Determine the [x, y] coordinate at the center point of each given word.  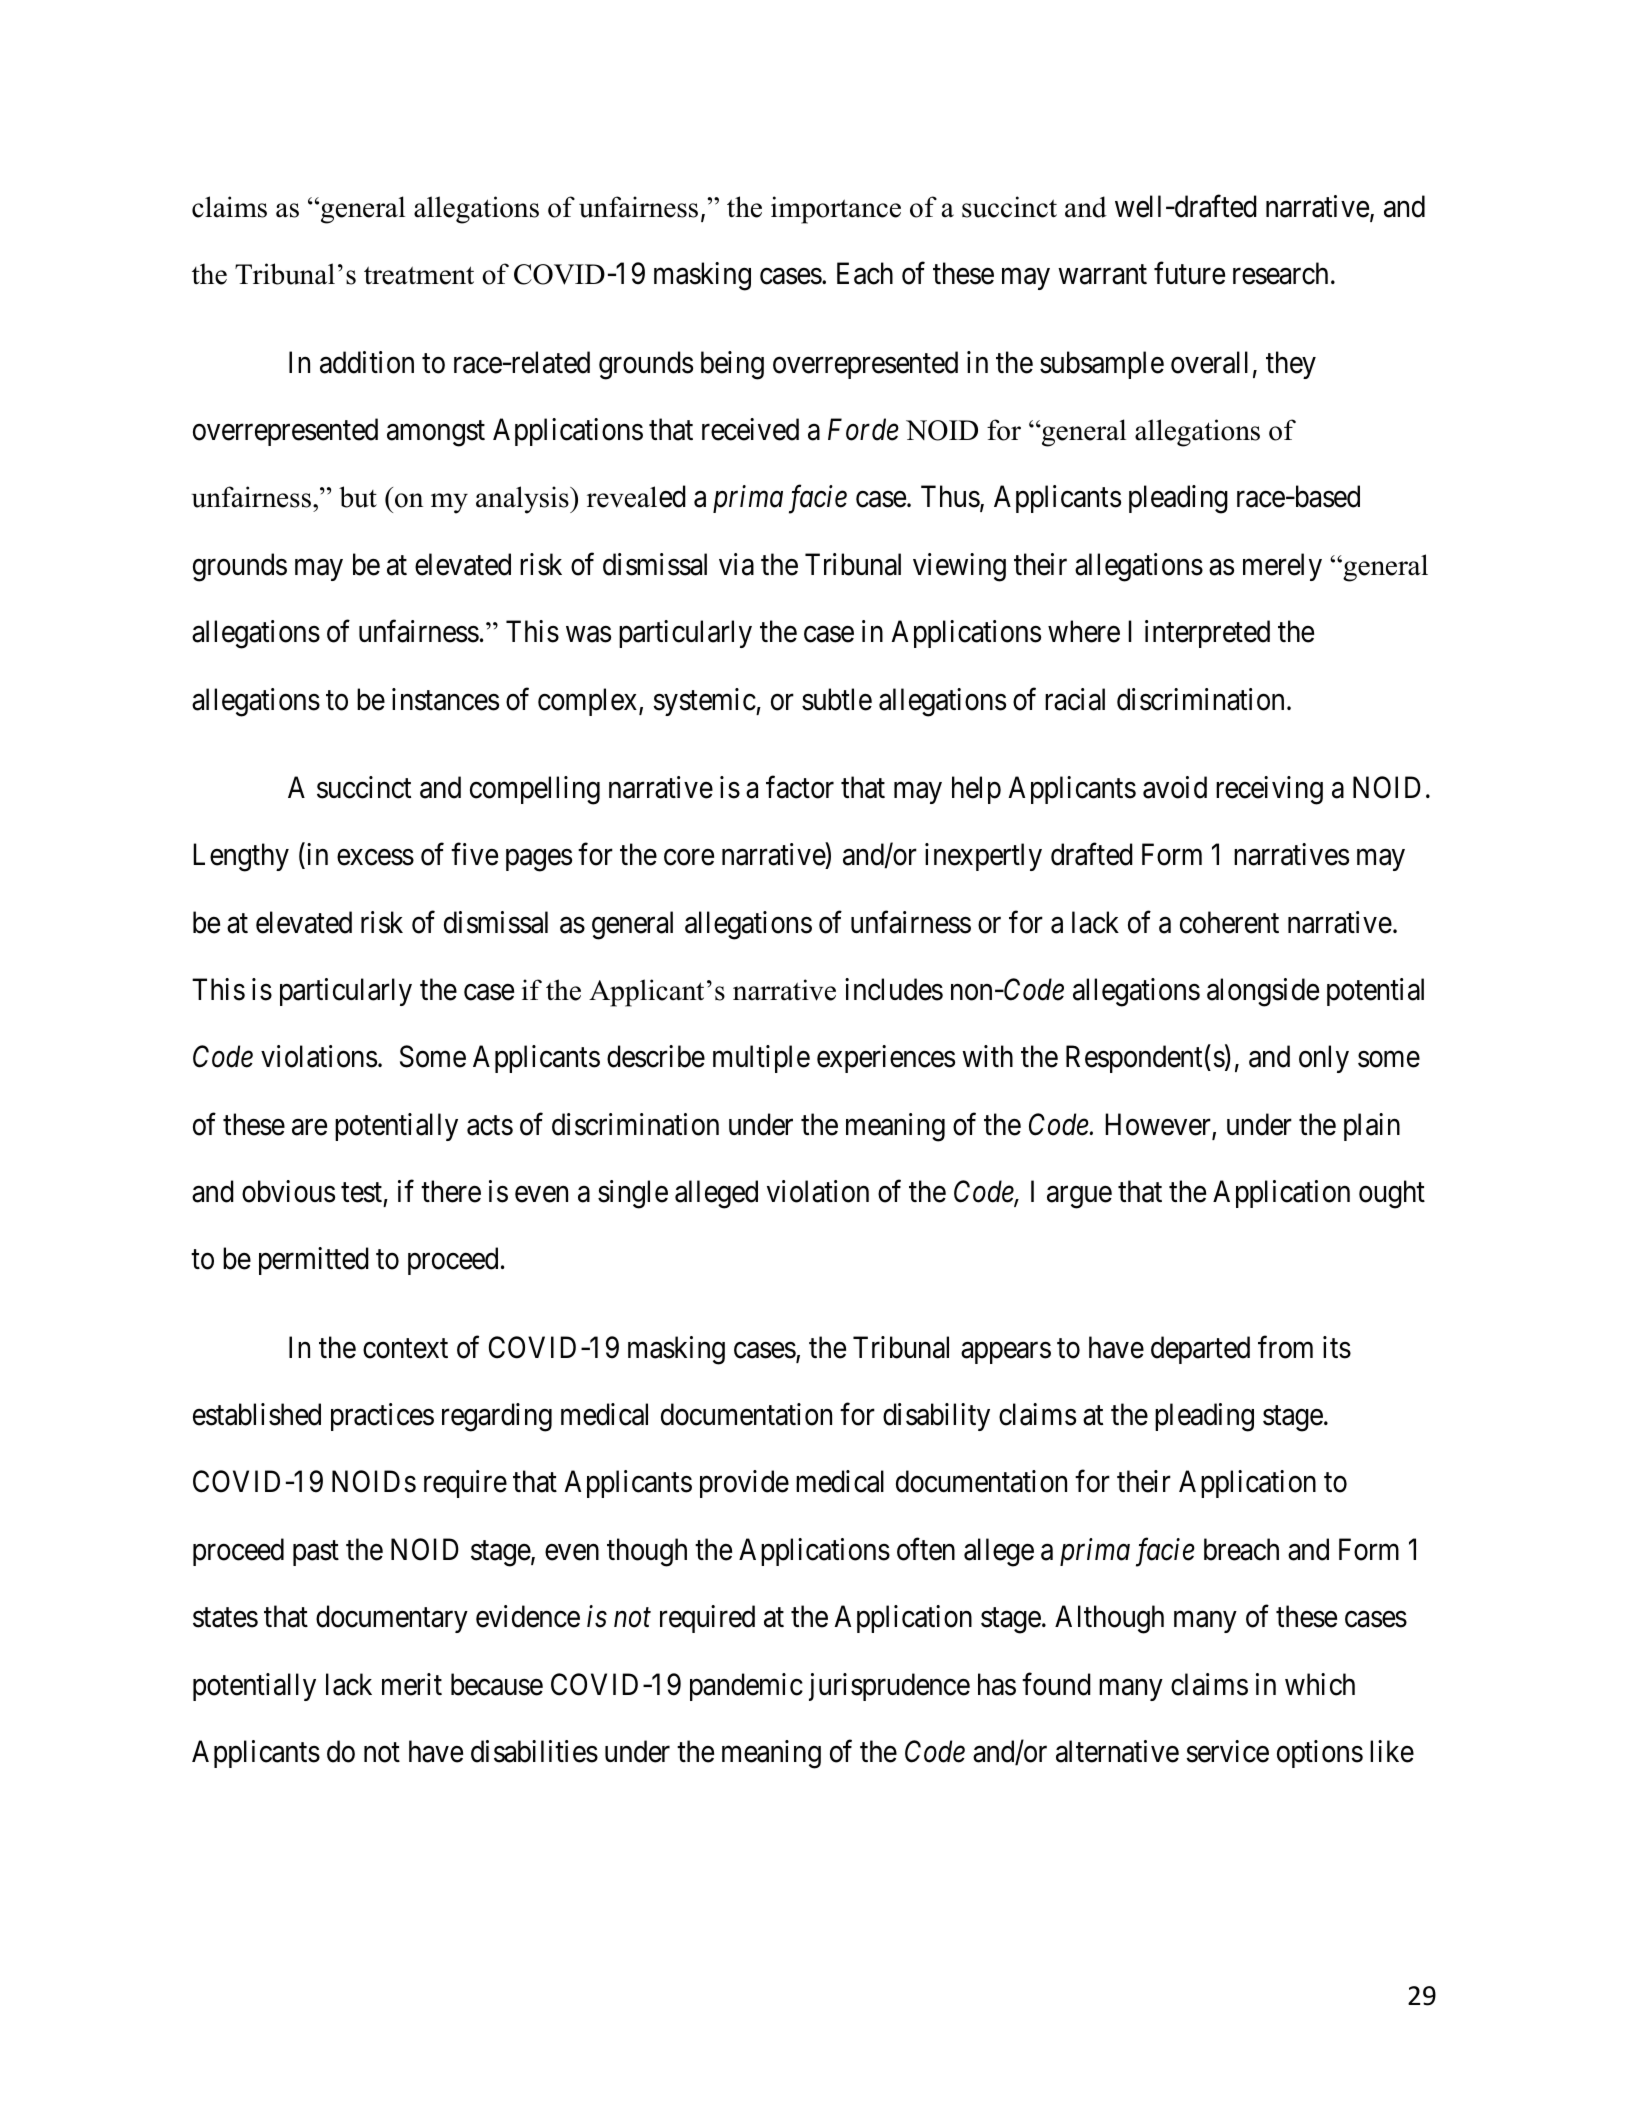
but [358, 497]
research [1280, 273]
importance [836, 210]
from [1285, 1347]
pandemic [746, 1687]
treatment [419, 275]
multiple [761, 1059]
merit [412, 1684]
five [474, 854]
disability [936, 1417]
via [736, 564]
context [405, 1349]
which [1320, 1684]
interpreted [1207, 634]
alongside [1263, 992]
